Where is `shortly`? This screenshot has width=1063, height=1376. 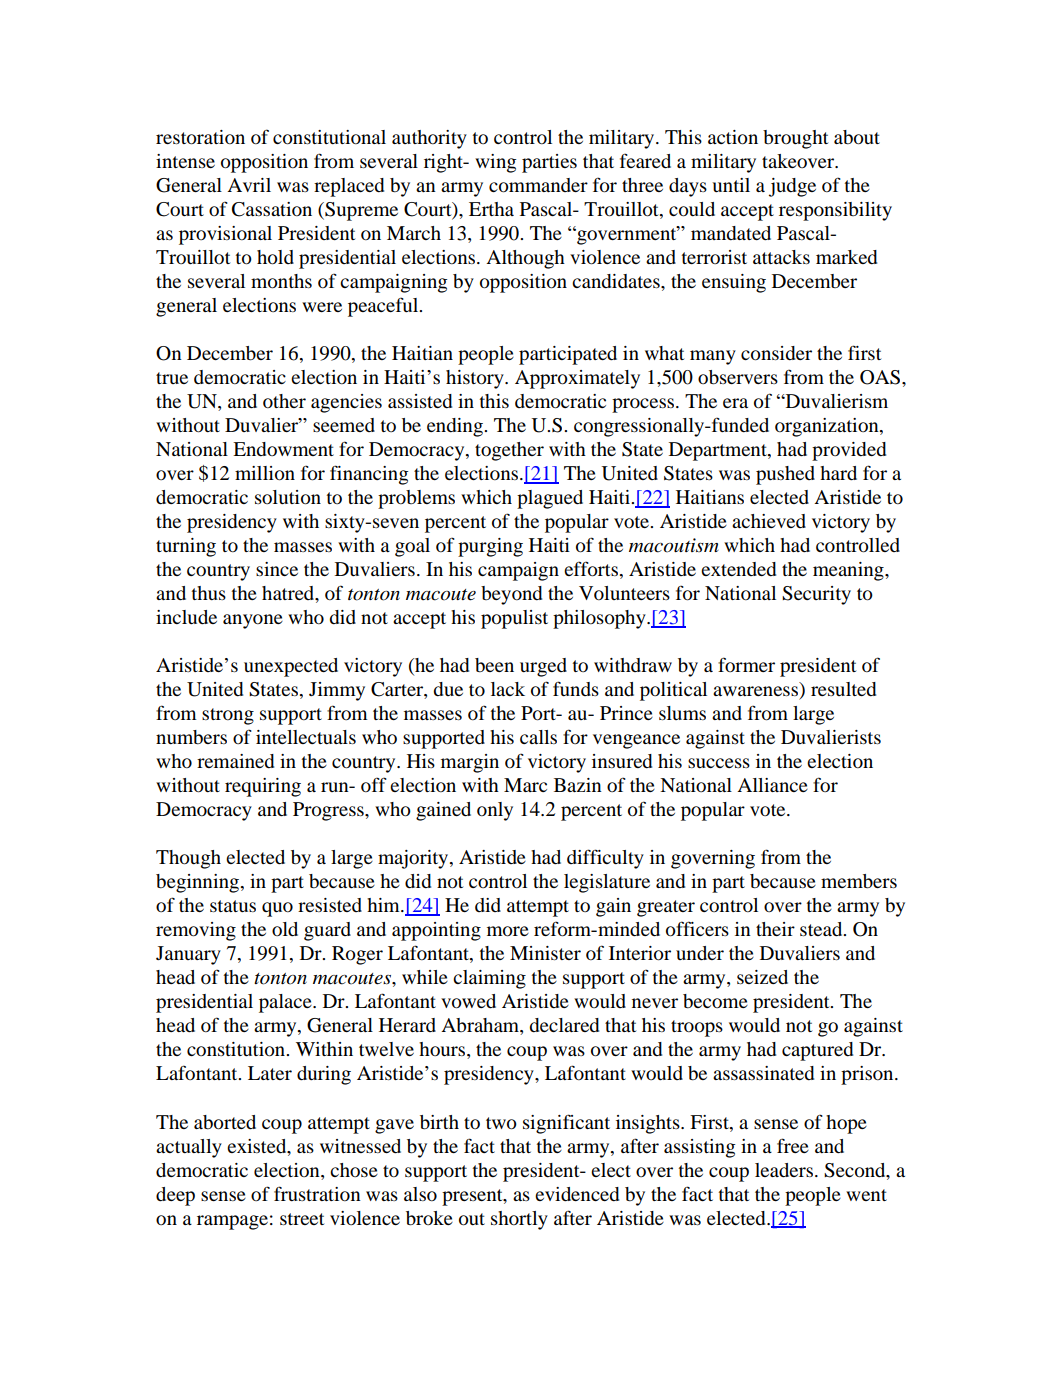
shortly is located at coordinates (519, 1220).
